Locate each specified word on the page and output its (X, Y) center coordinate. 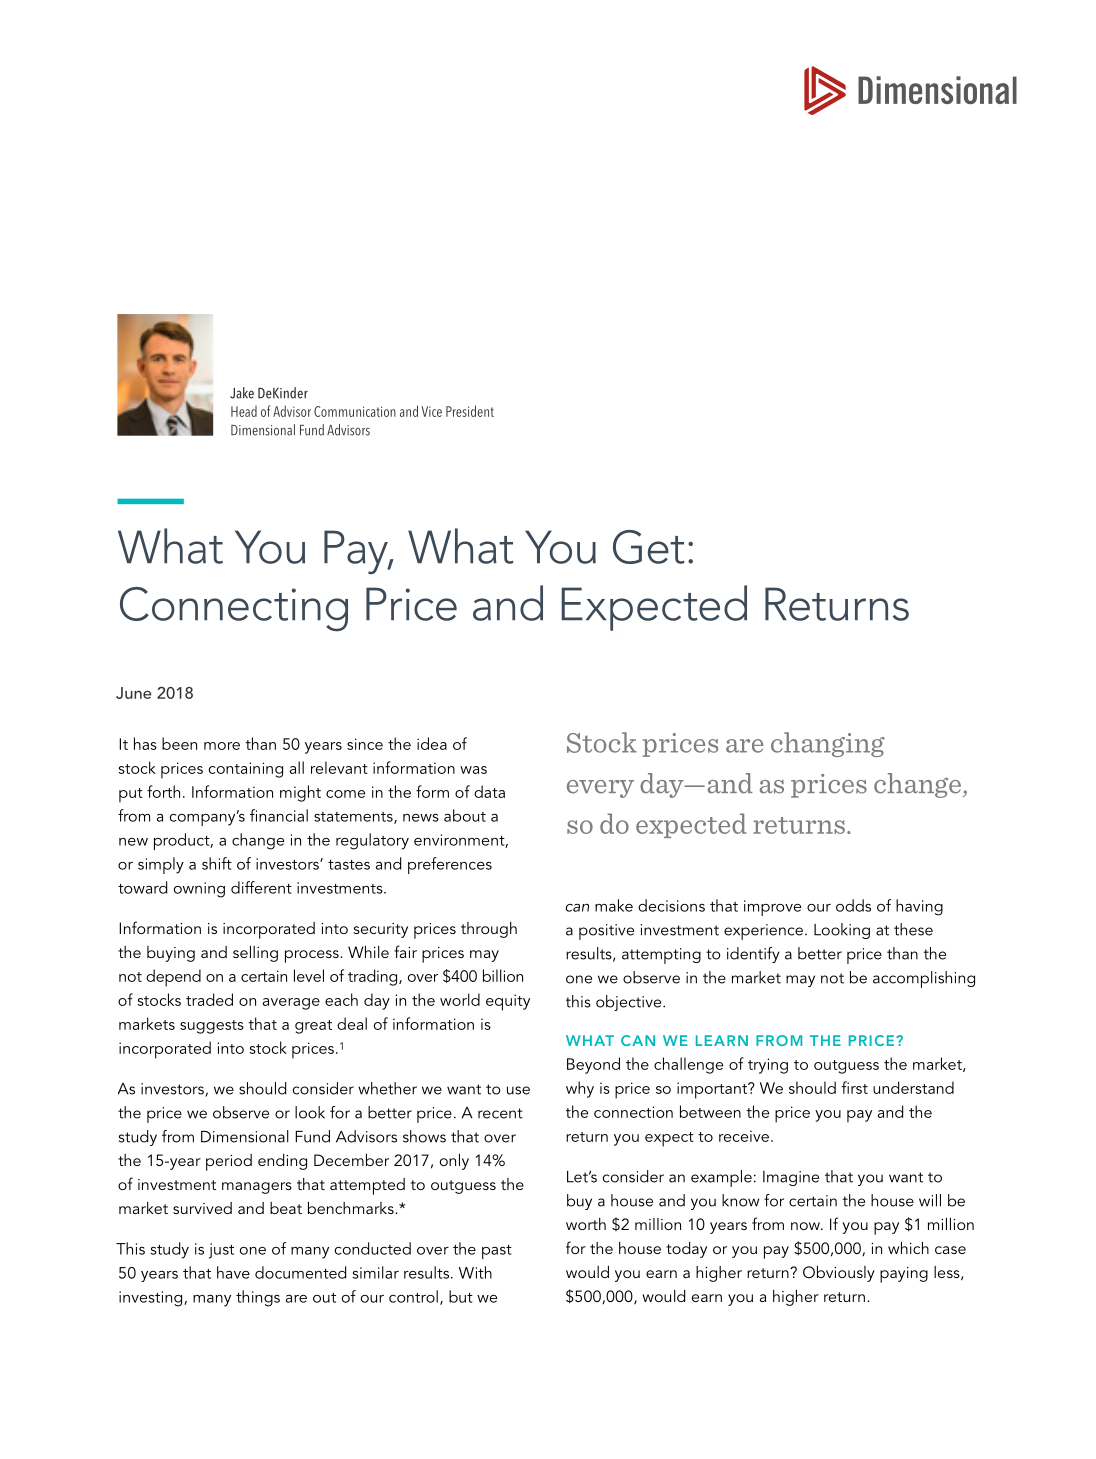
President (470, 411)
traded (209, 999)
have (233, 1272)
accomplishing (924, 979)
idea (432, 743)
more (222, 746)
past (497, 1252)
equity (508, 1002)
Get (648, 547)
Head (244, 411)
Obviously (839, 1274)
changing (828, 744)
